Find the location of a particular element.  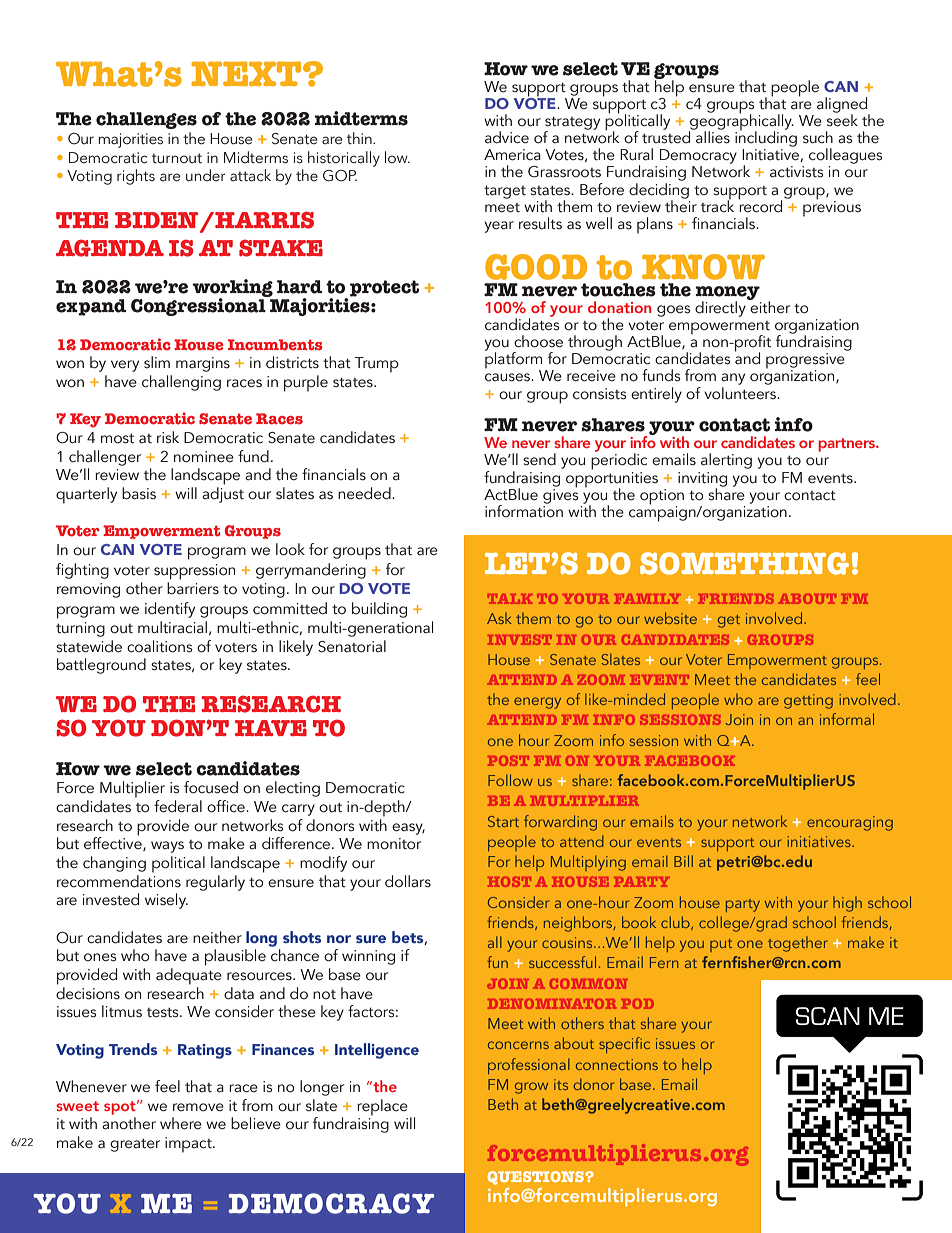

advice is located at coordinates (507, 137).
